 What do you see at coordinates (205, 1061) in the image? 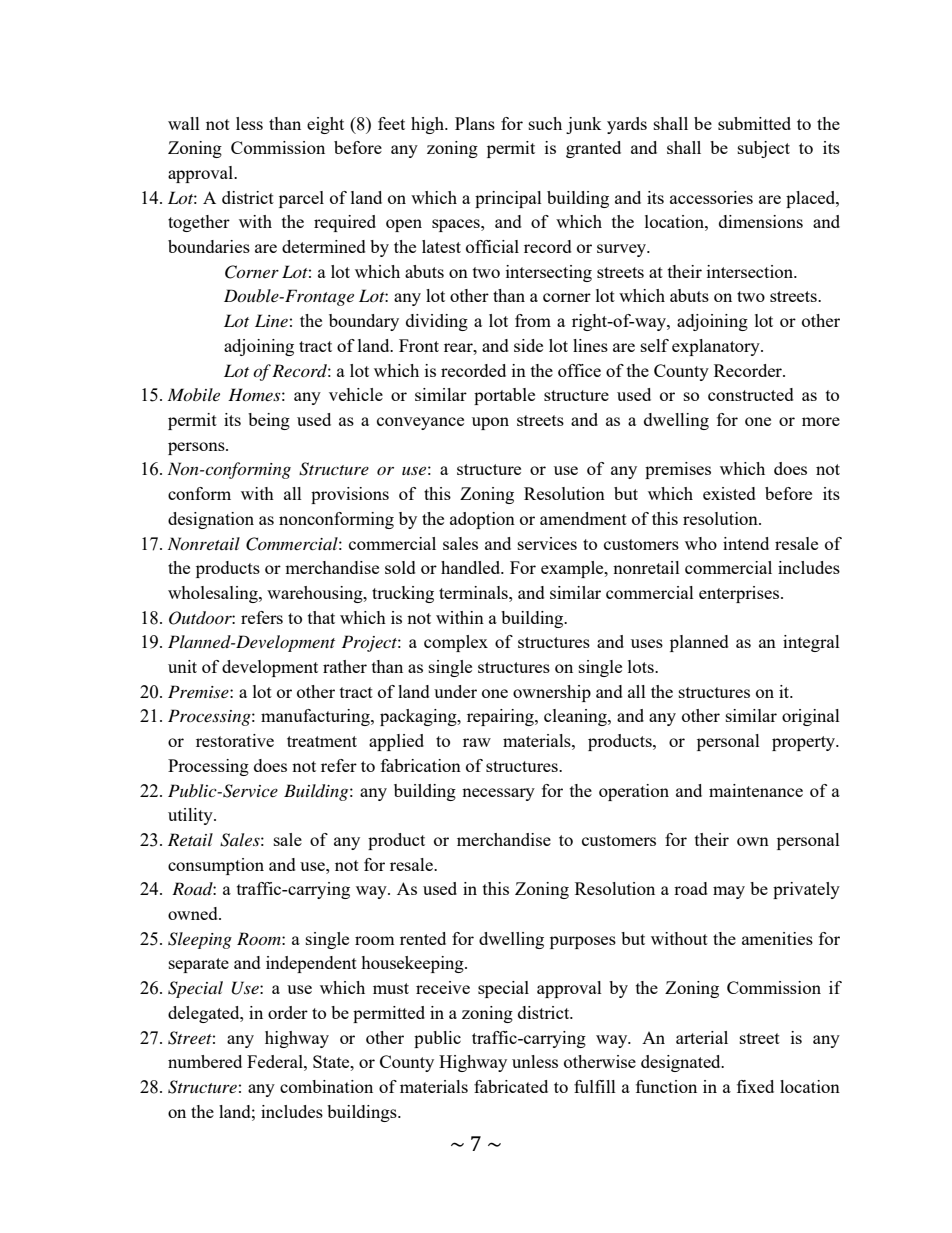
I see `numbered` at bounding box center [205, 1061].
